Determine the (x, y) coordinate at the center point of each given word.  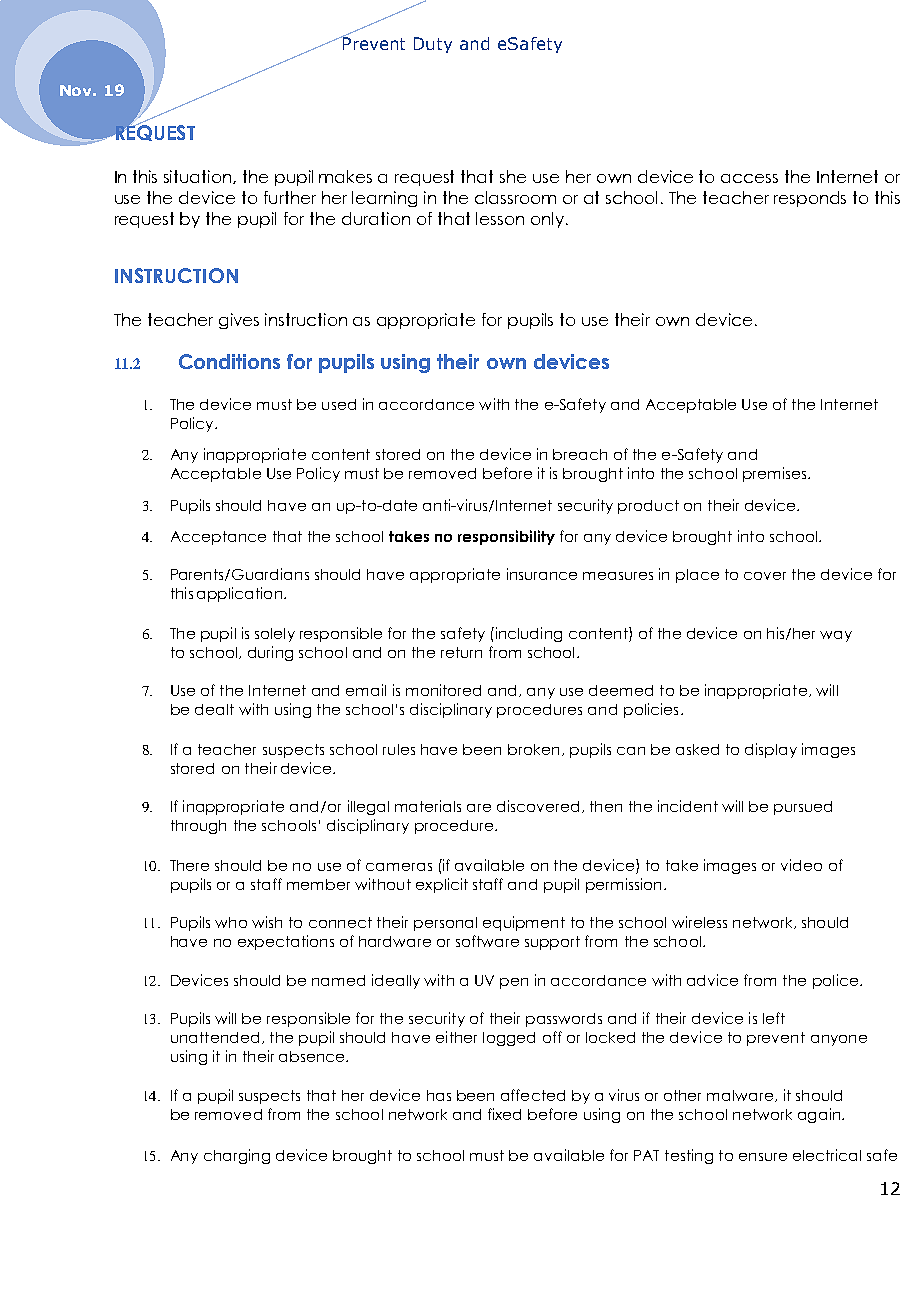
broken (533, 749)
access (749, 178)
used (339, 404)
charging (237, 1156)
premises (776, 474)
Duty (433, 45)
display (771, 750)
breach (580, 454)
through (198, 827)
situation (199, 177)
